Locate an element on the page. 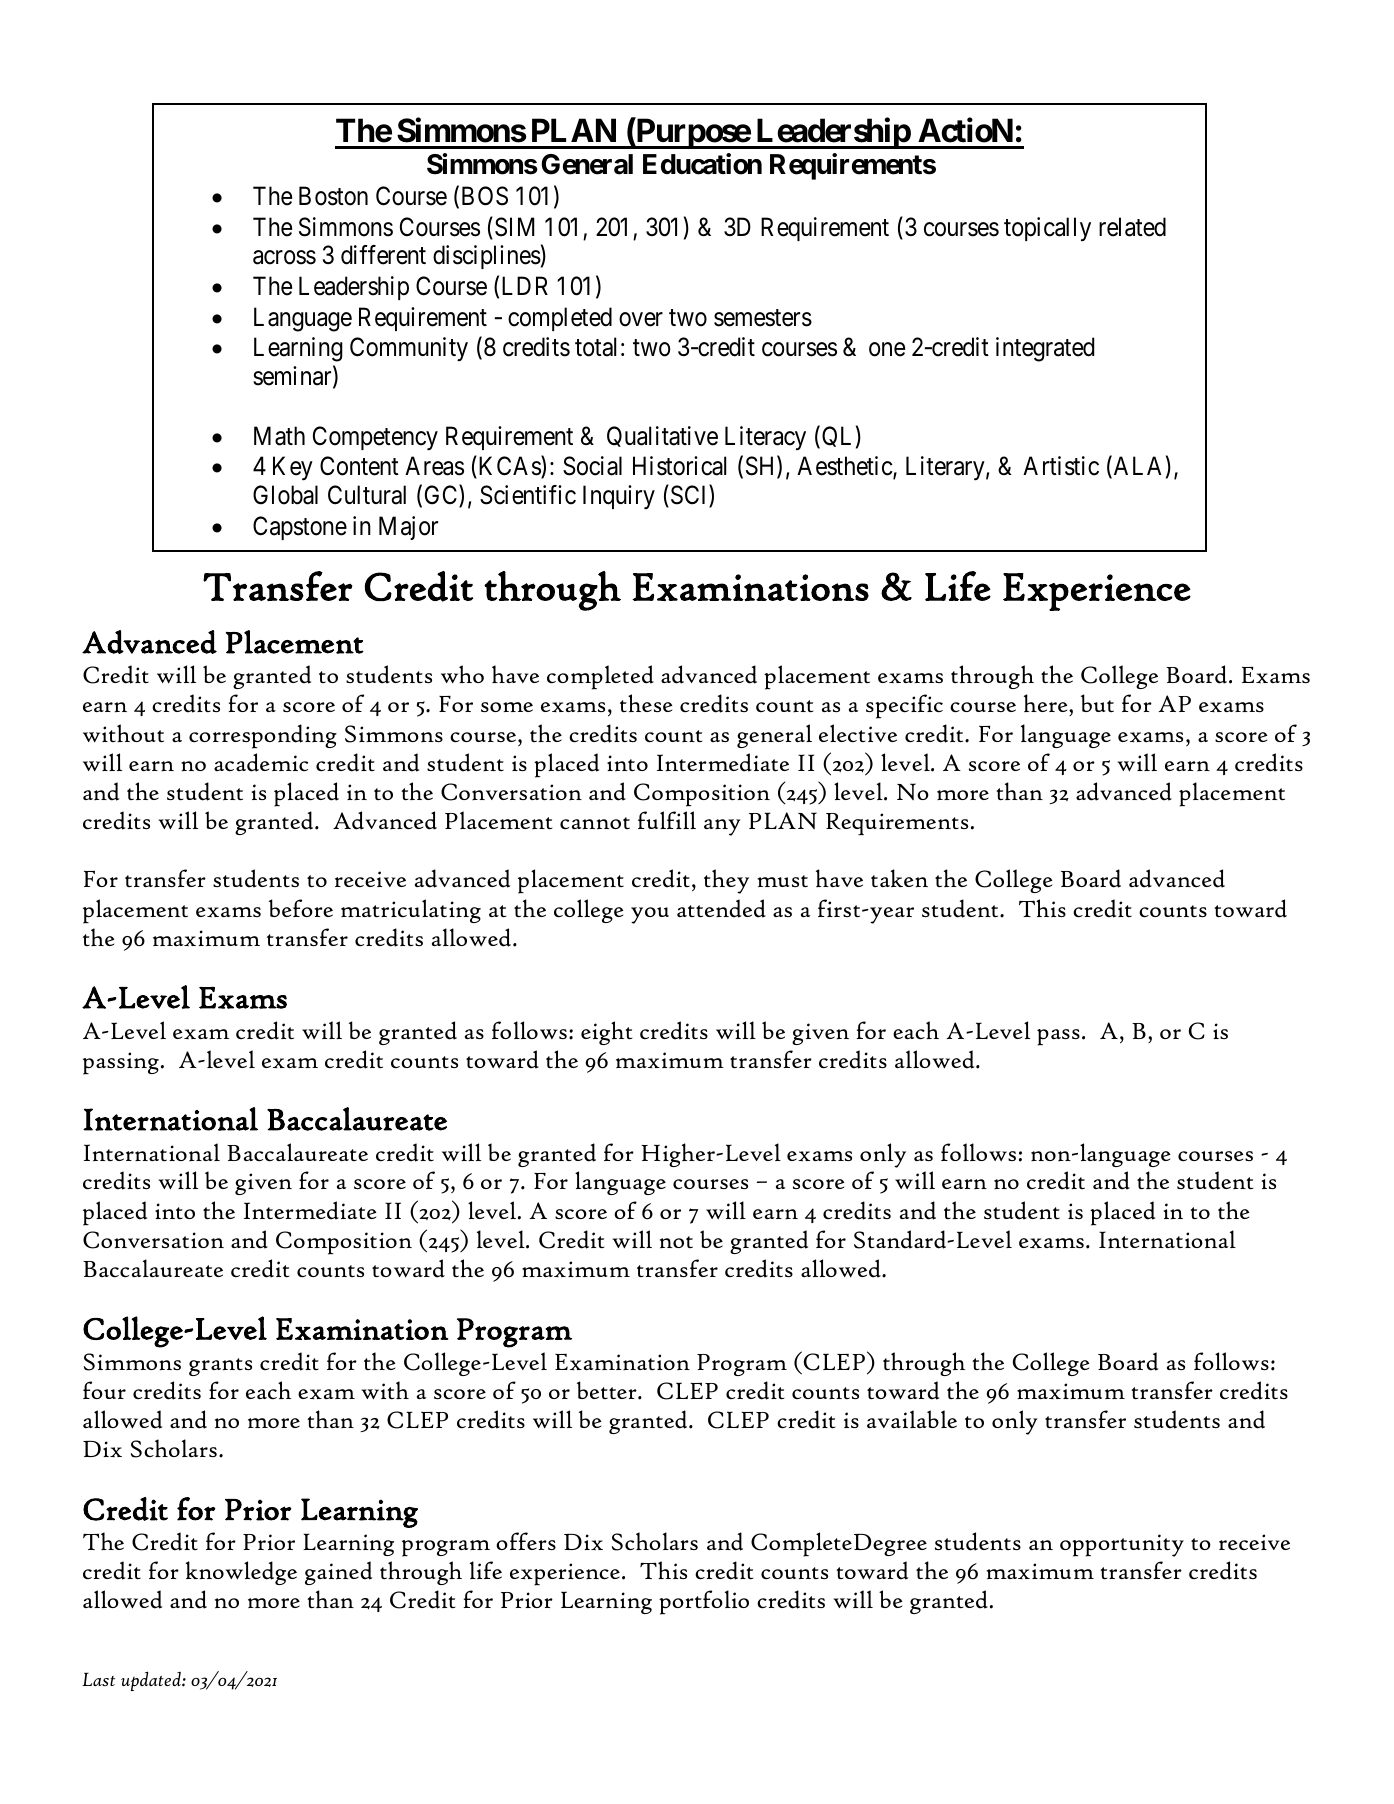  Education is located at coordinates (702, 164).
